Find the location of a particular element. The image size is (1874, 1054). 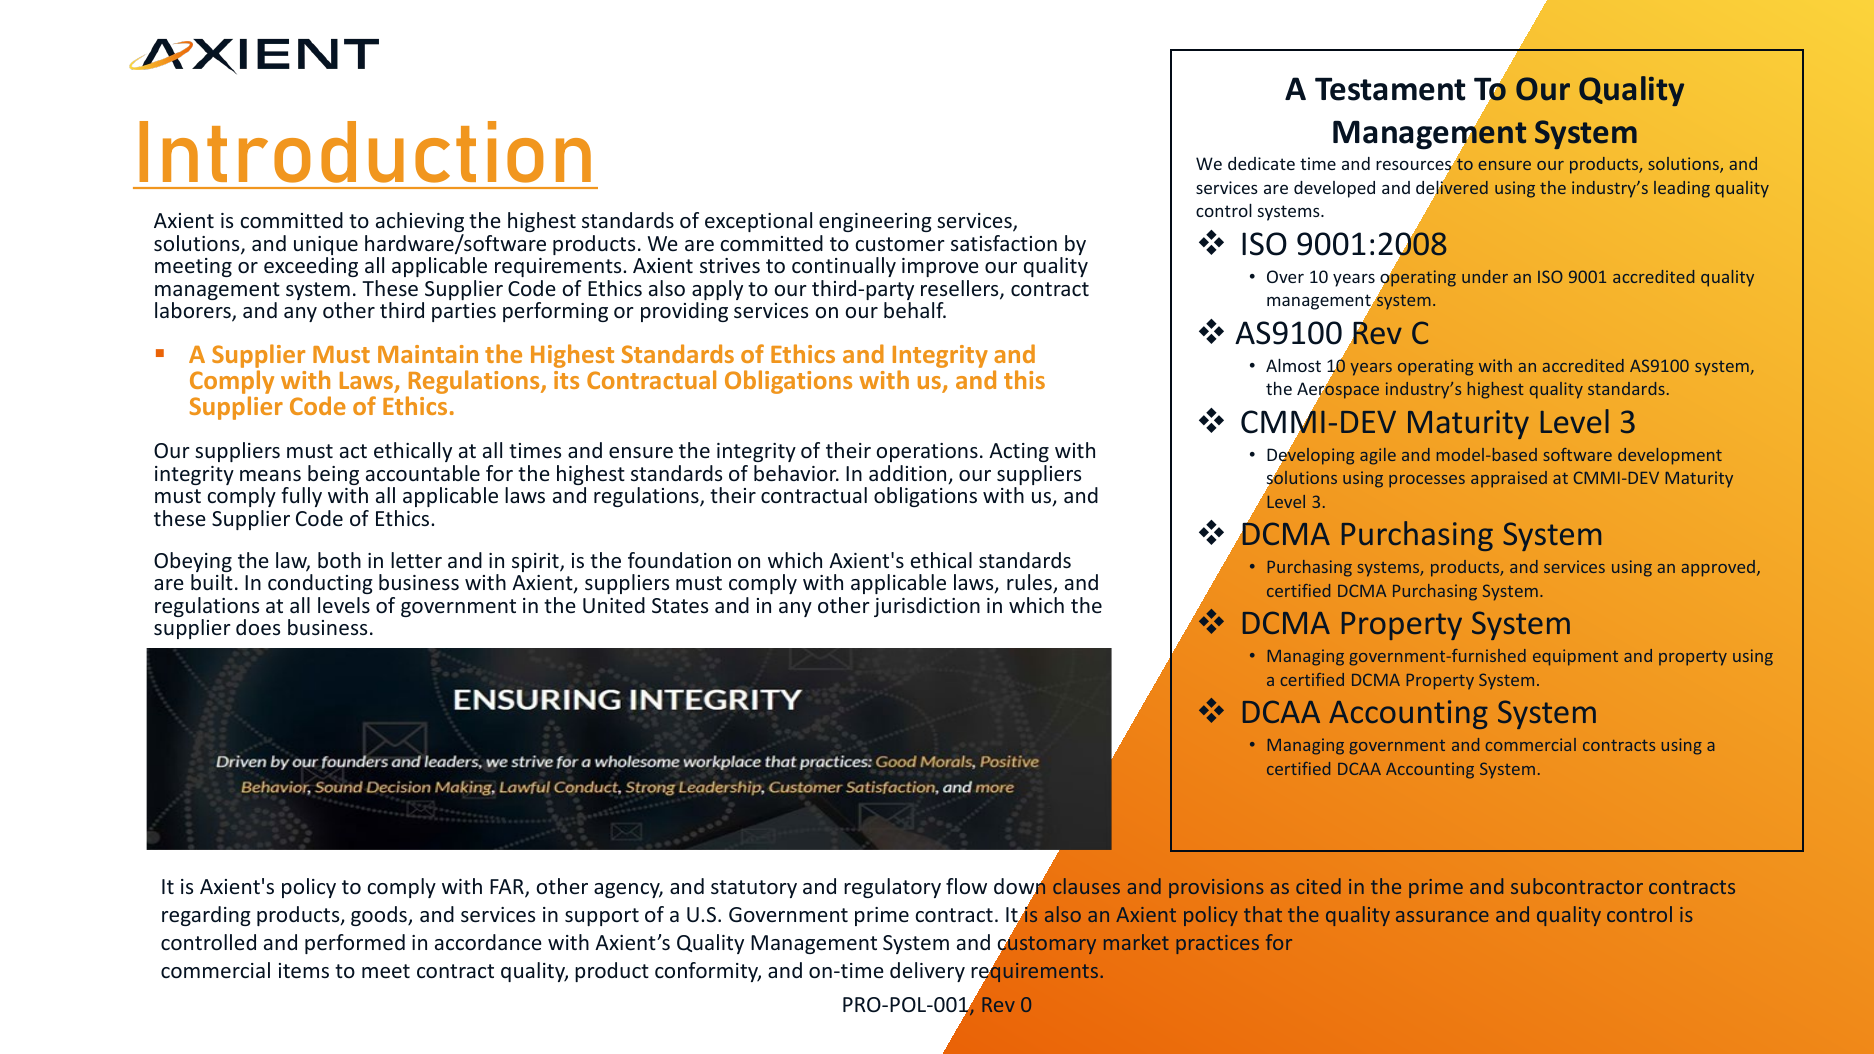

performed is located at coordinates (355, 944).
